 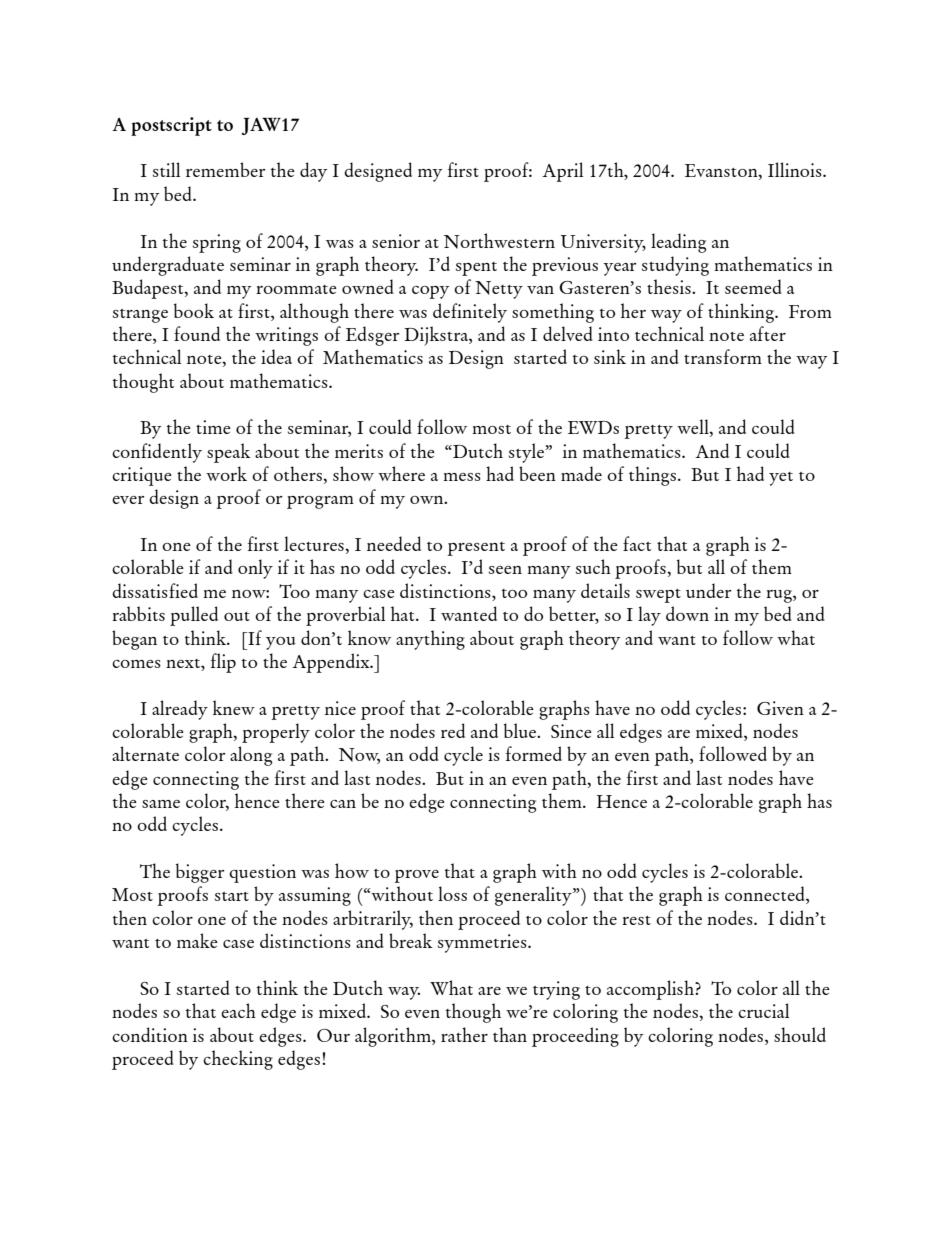 I want to click on April, so click(x=562, y=172).
